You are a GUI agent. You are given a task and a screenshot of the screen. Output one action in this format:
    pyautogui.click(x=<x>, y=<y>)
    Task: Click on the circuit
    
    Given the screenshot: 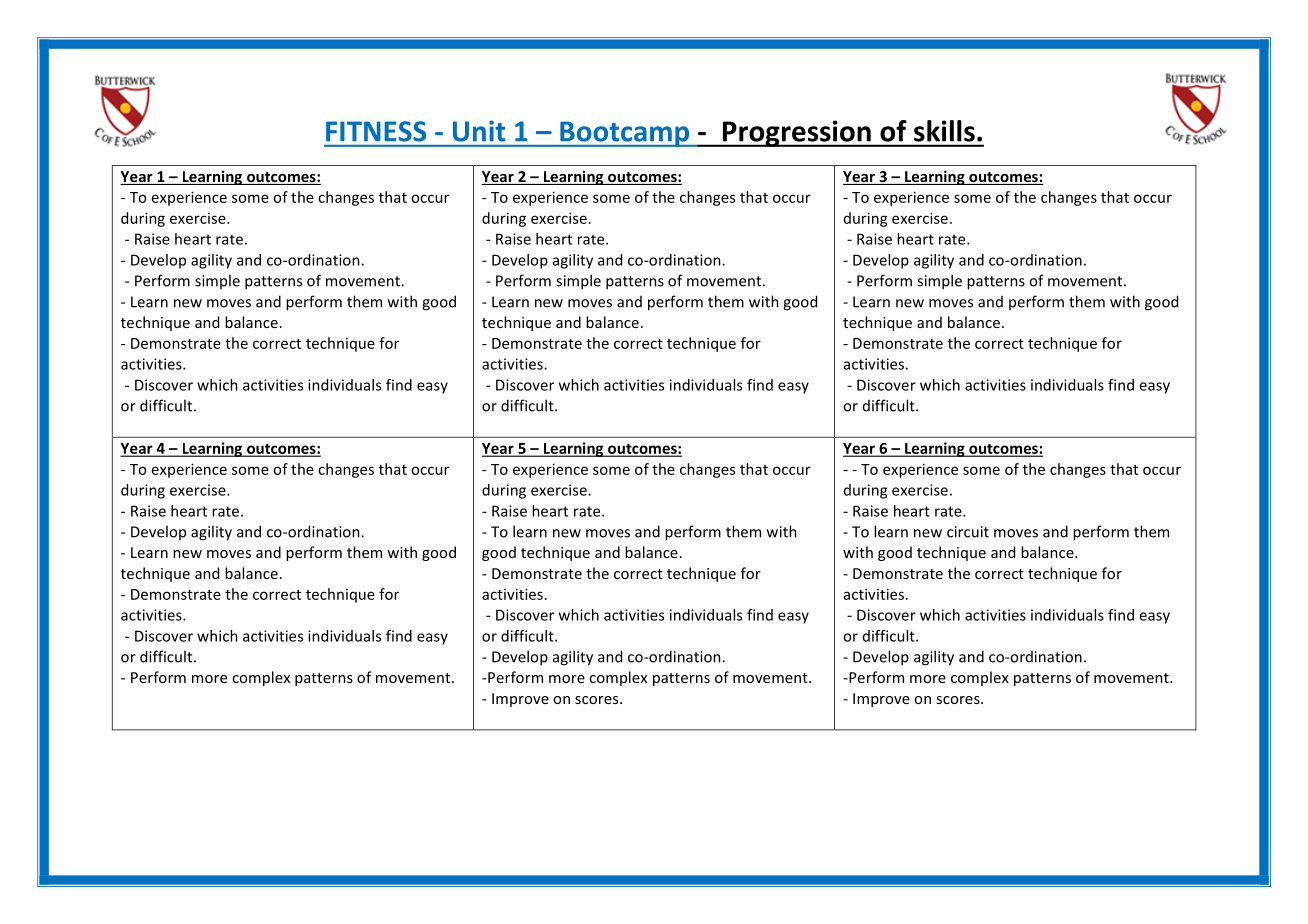 What is the action you would take?
    pyautogui.click(x=968, y=532)
